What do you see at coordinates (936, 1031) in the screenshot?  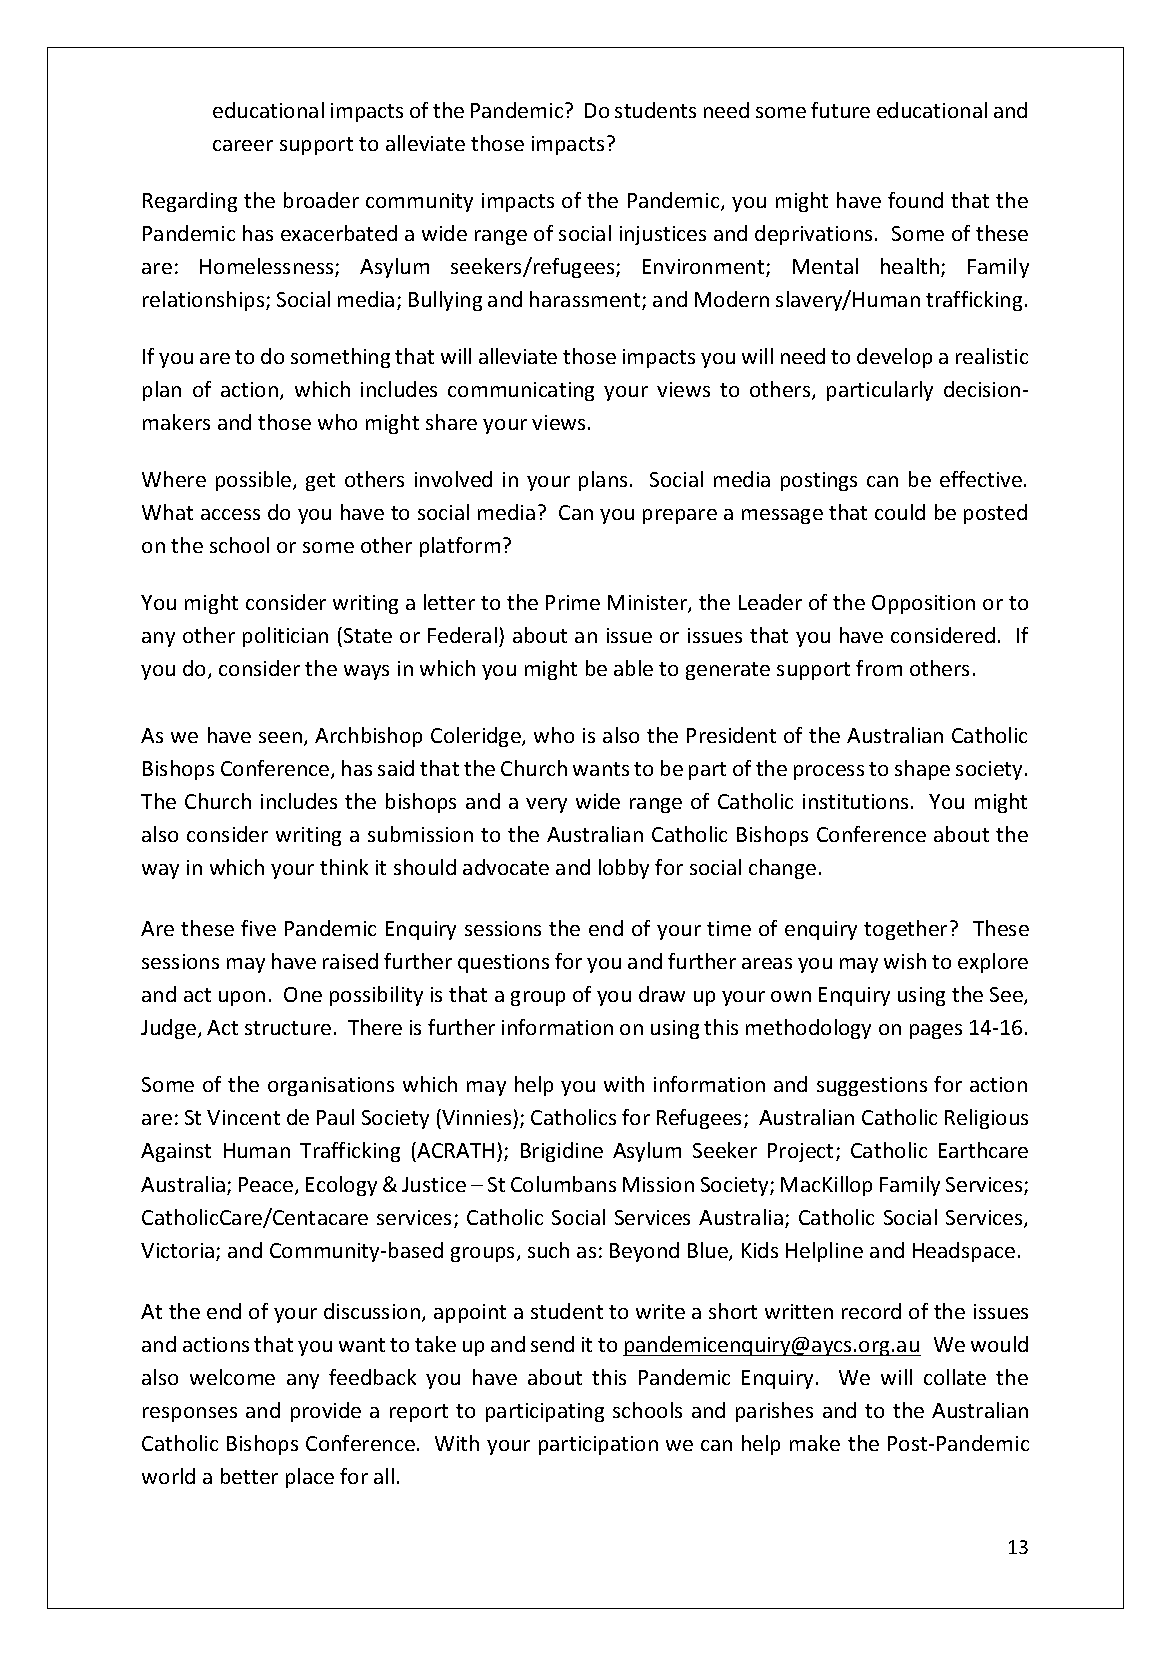 I see `pages` at bounding box center [936, 1031].
